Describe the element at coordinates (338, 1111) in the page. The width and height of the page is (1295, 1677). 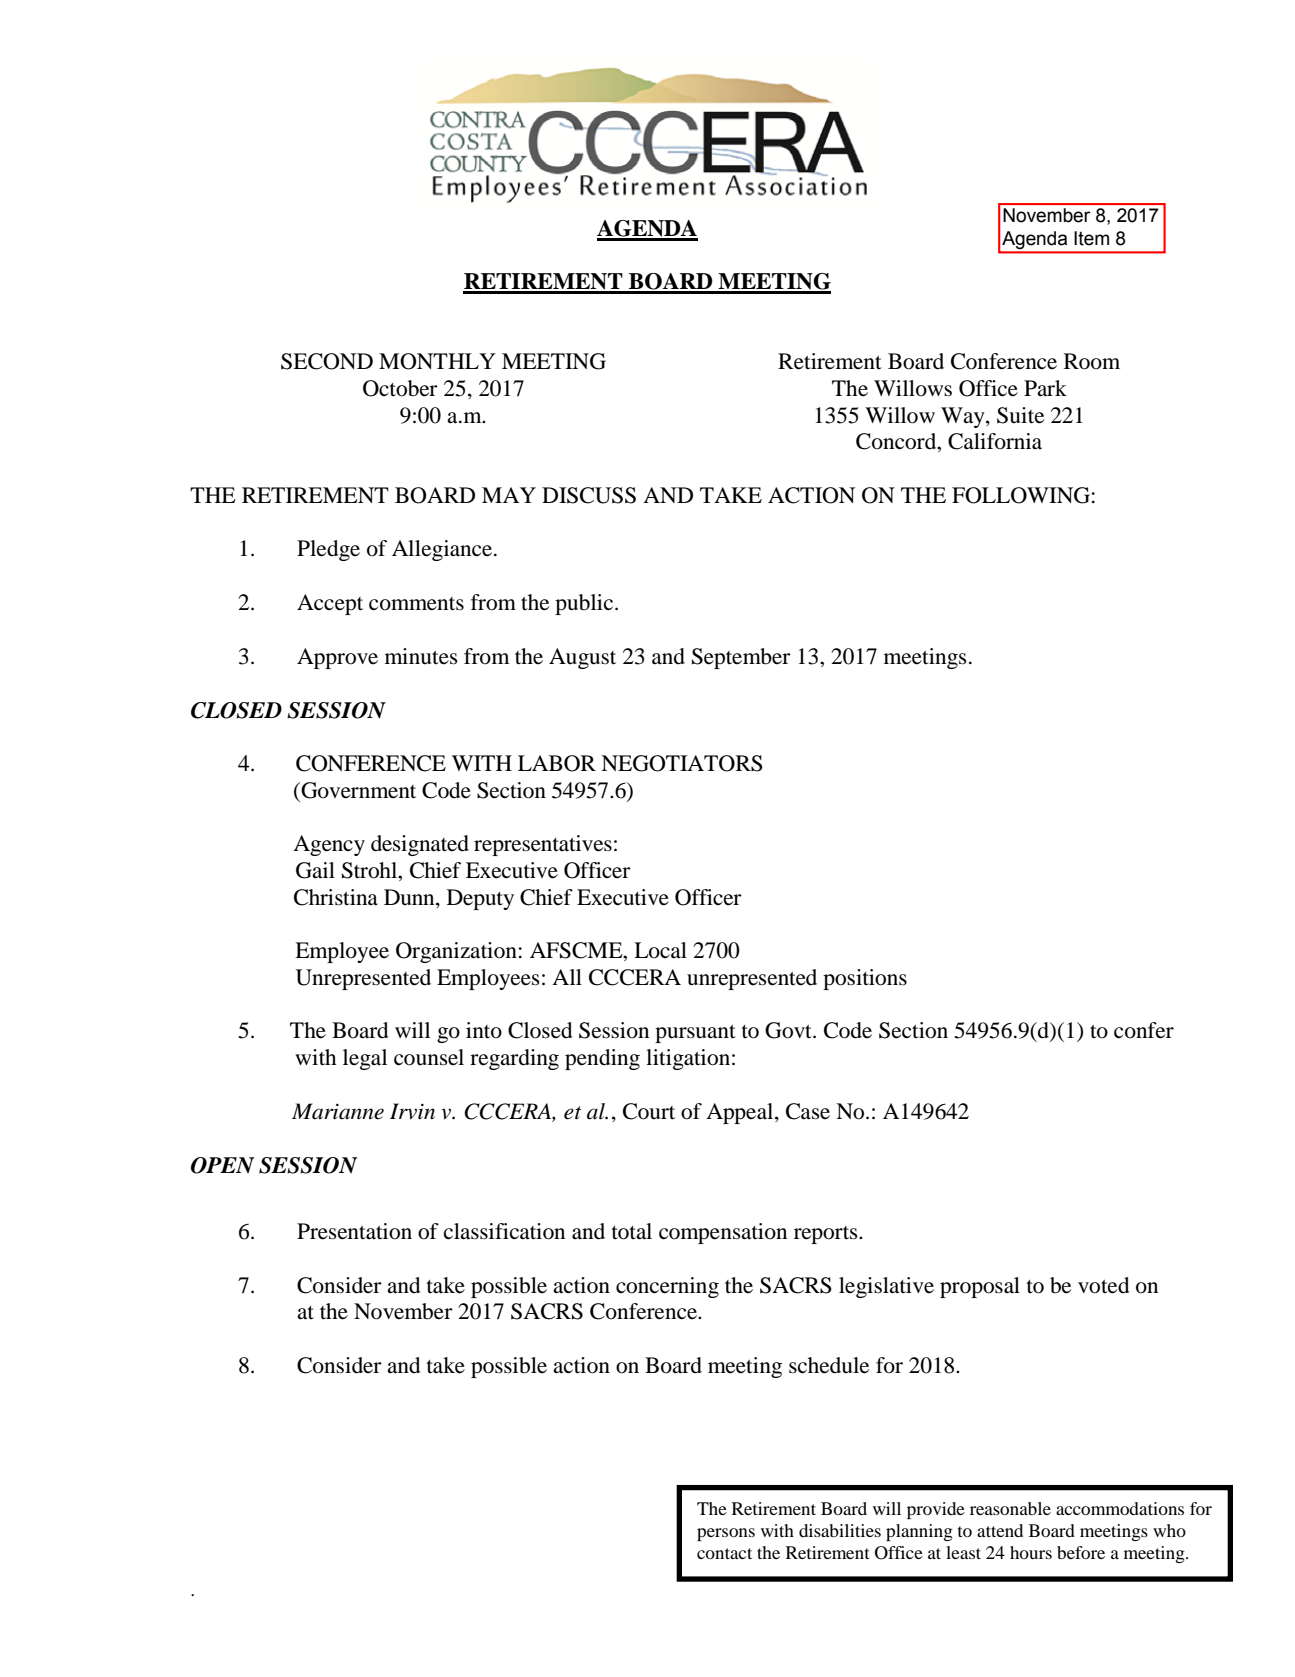
I see `Marianne` at that location.
